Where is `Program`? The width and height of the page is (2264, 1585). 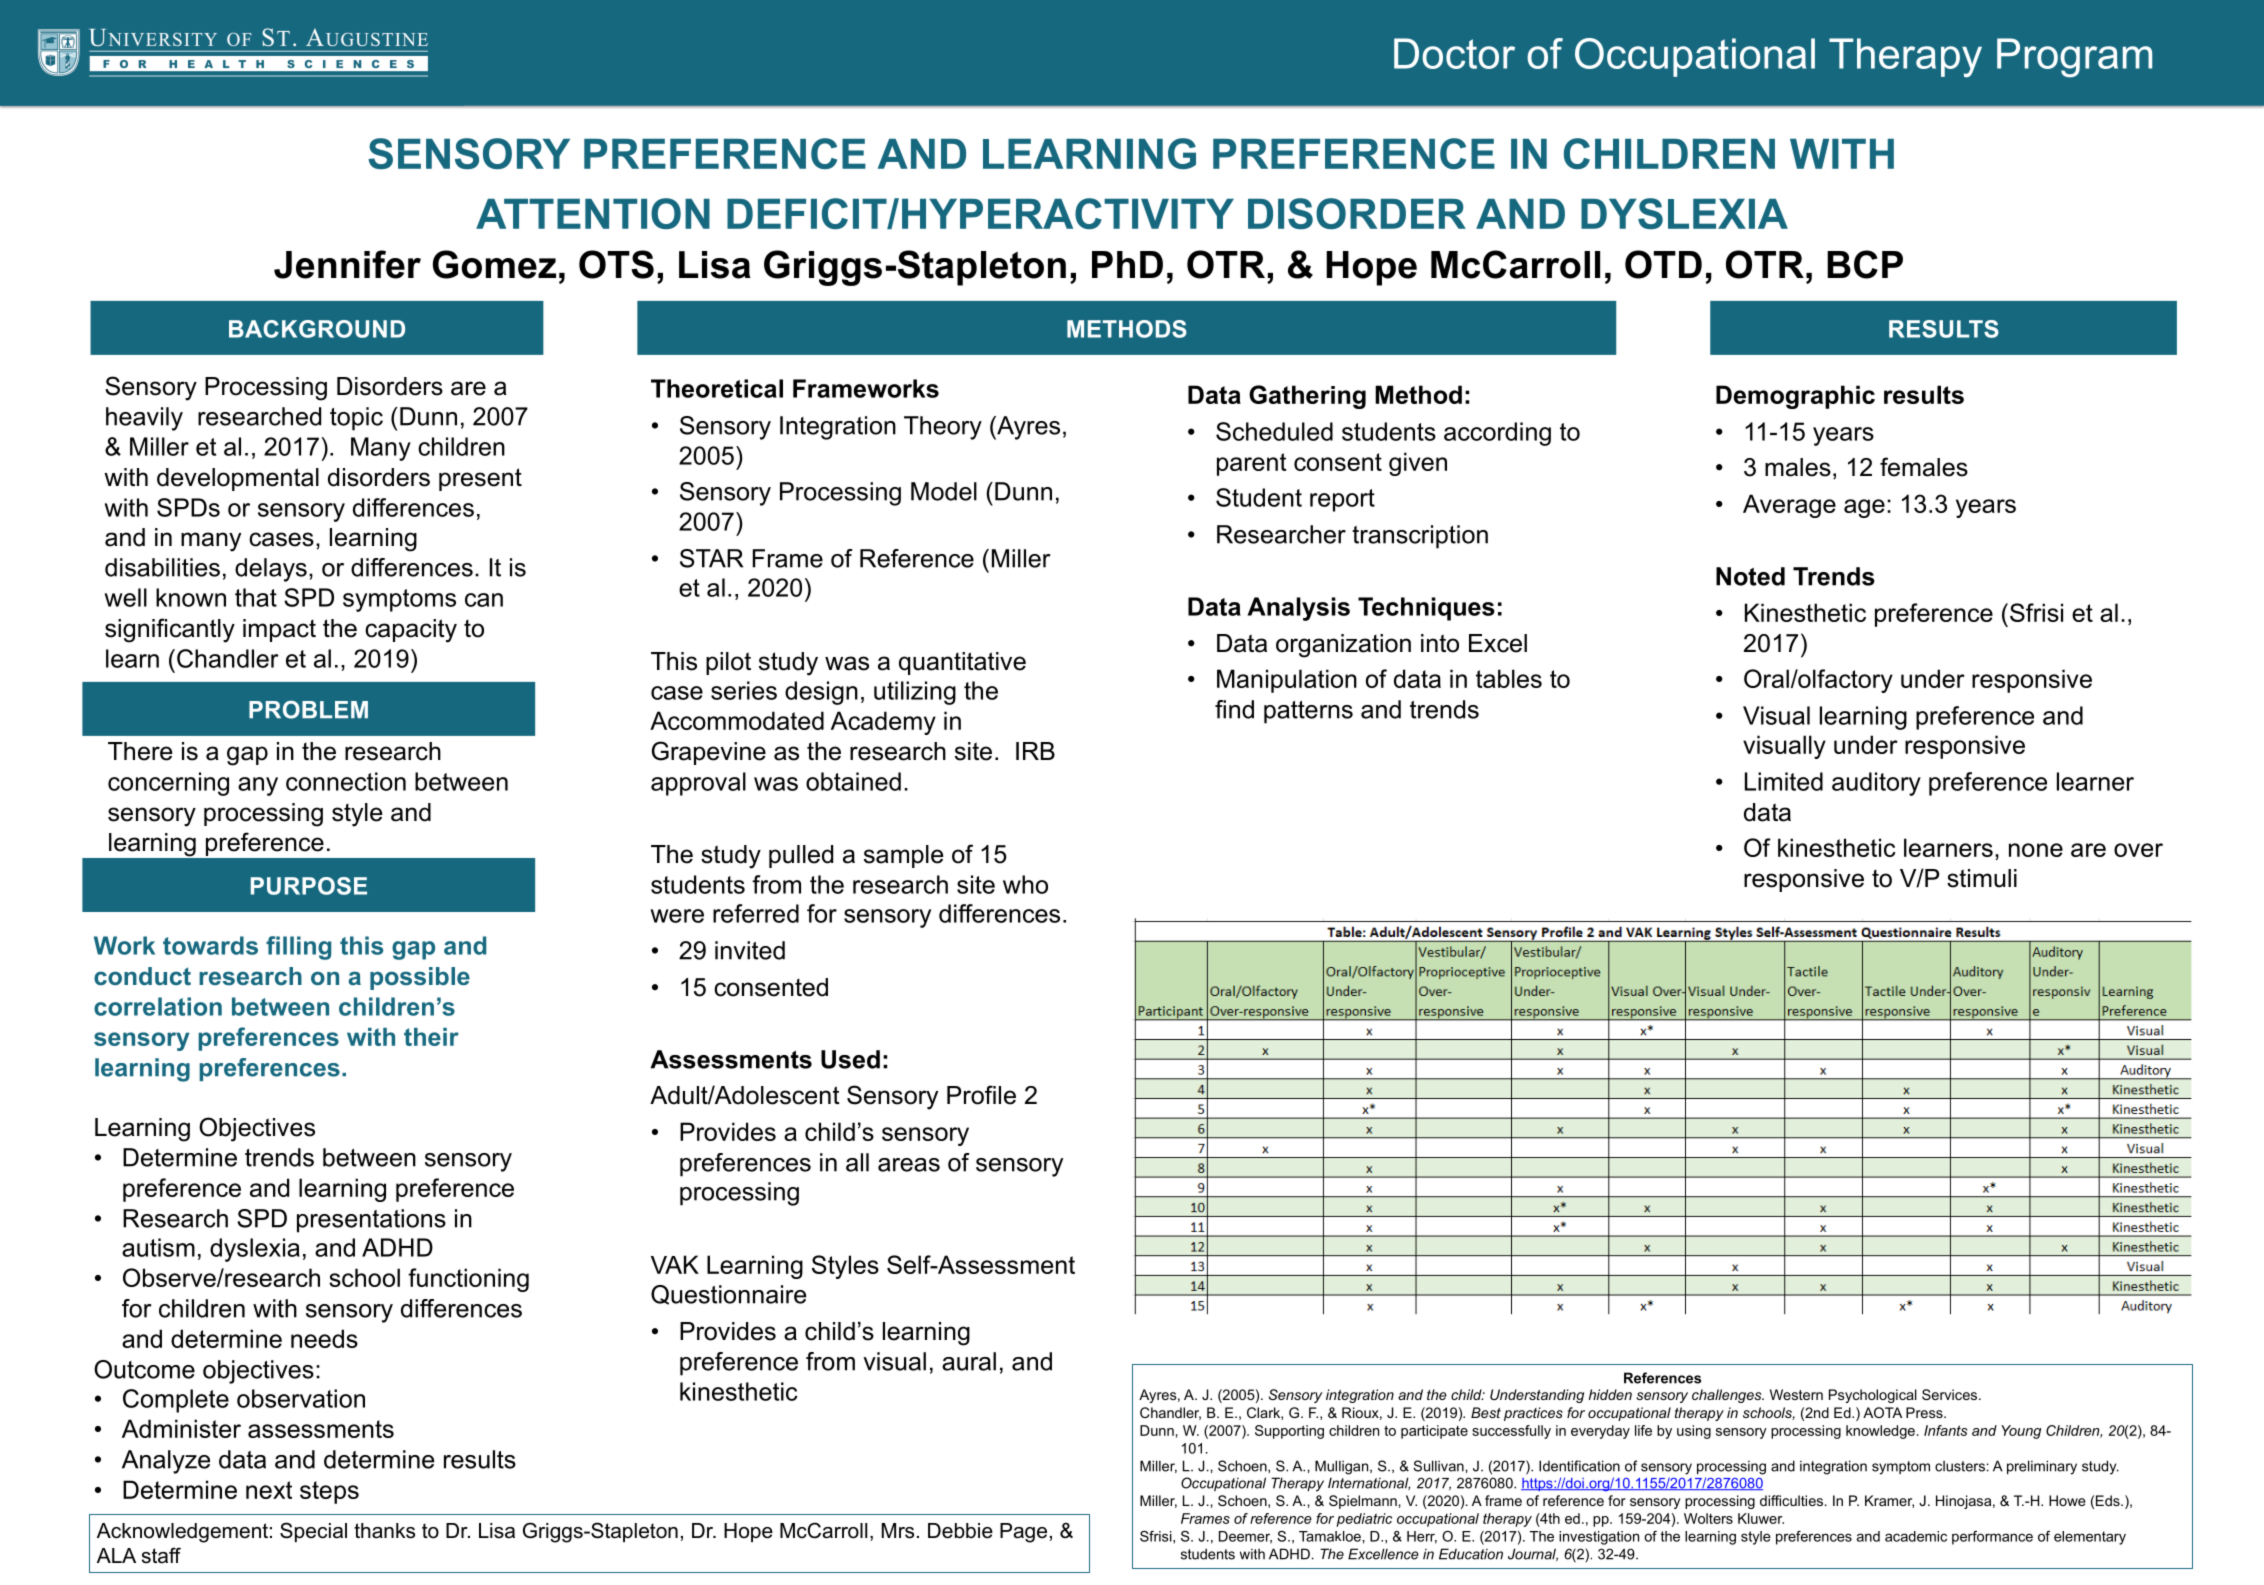 Program is located at coordinates (2074, 58).
